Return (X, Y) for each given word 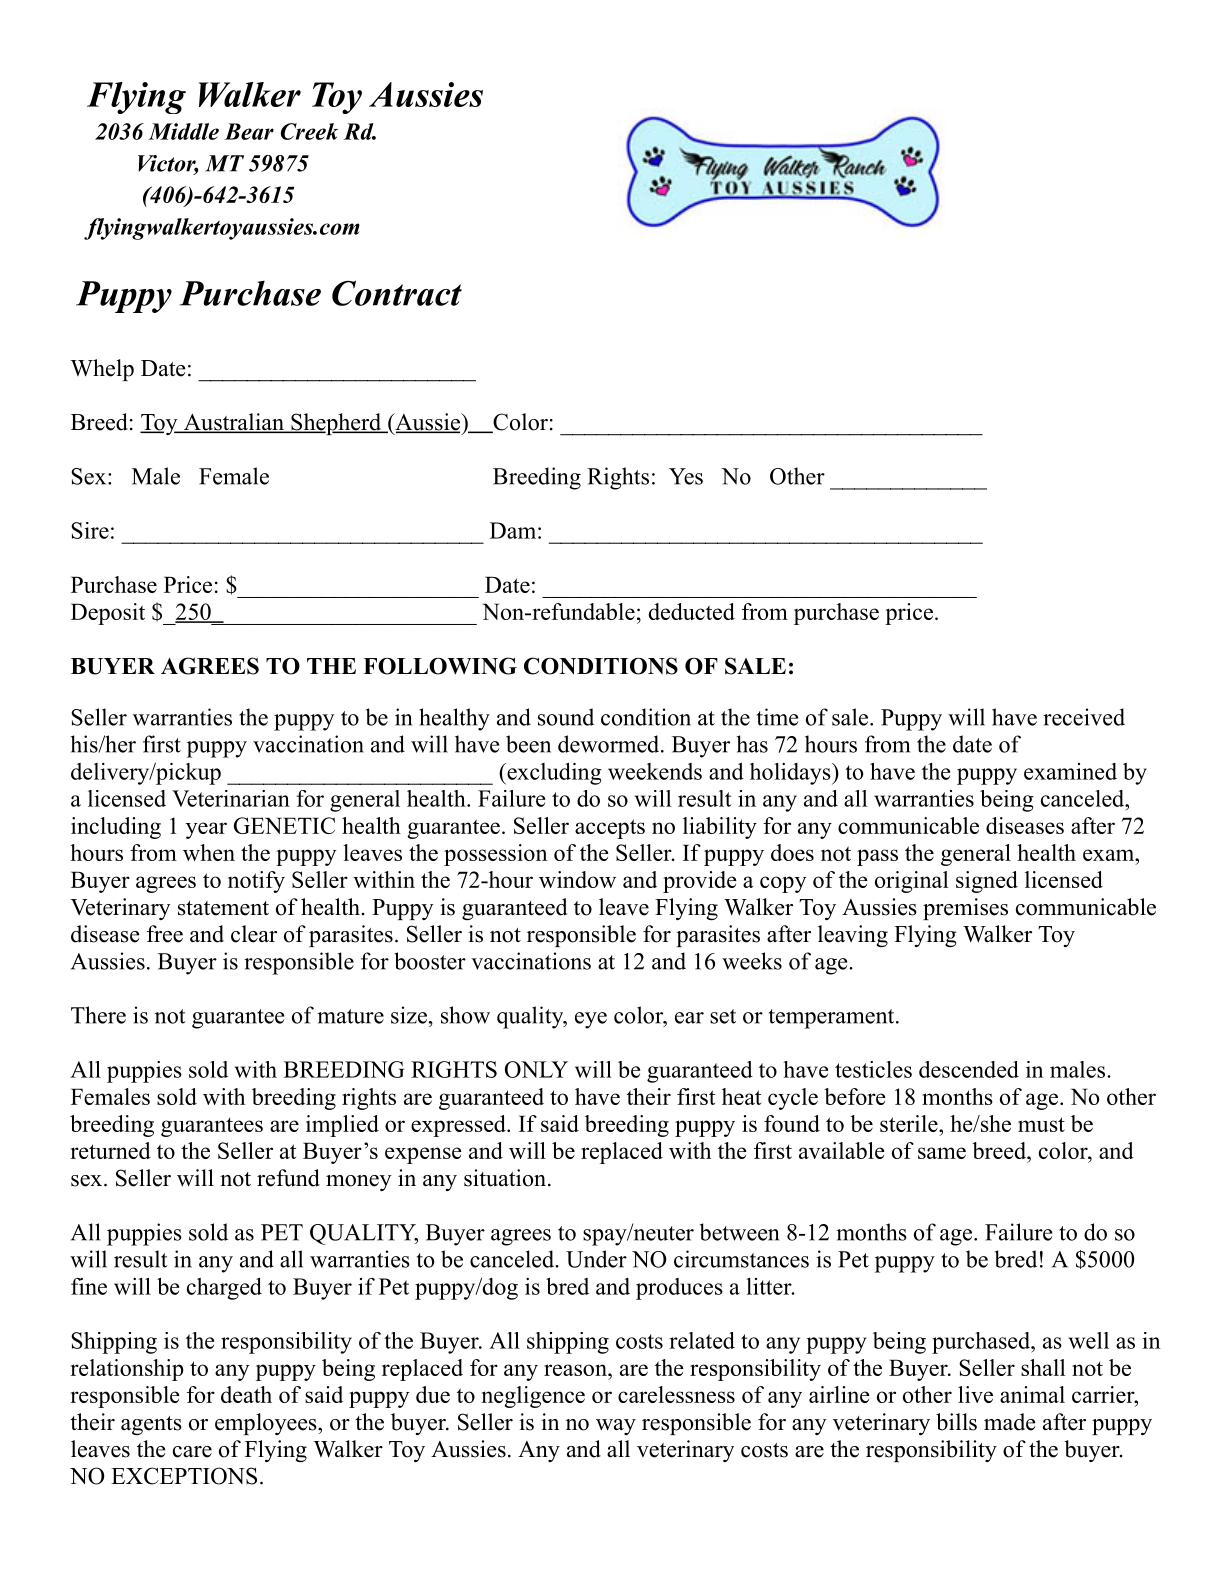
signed (987, 882)
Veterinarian (231, 798)
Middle (183, 131)
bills (956, 1422)
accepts (610, 829)
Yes (686, 476)
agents (151, 1425)
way (616, 1427)
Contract (397, 293)
